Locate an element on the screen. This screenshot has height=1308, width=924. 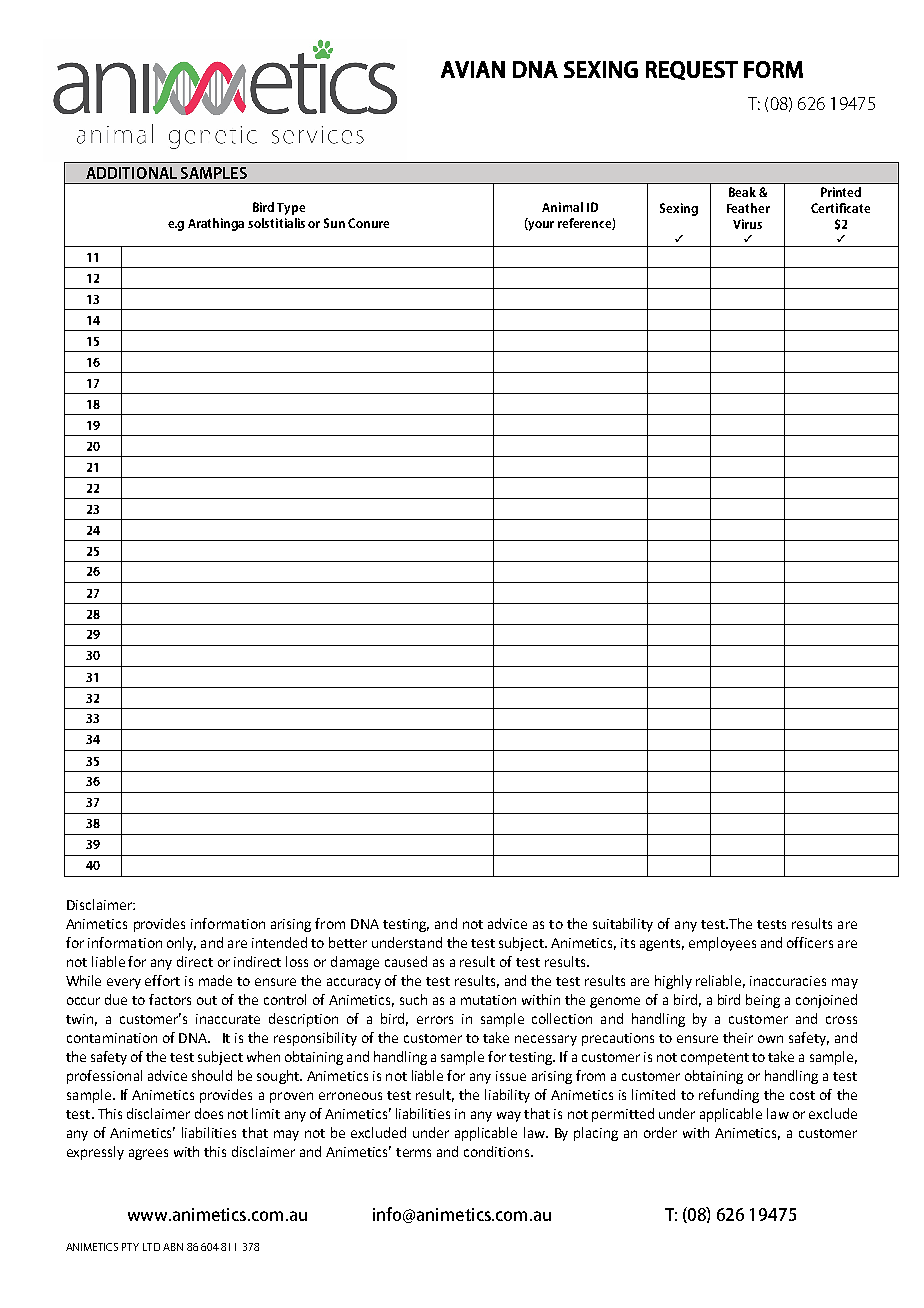
employees is located at coordinates (722, 944).
